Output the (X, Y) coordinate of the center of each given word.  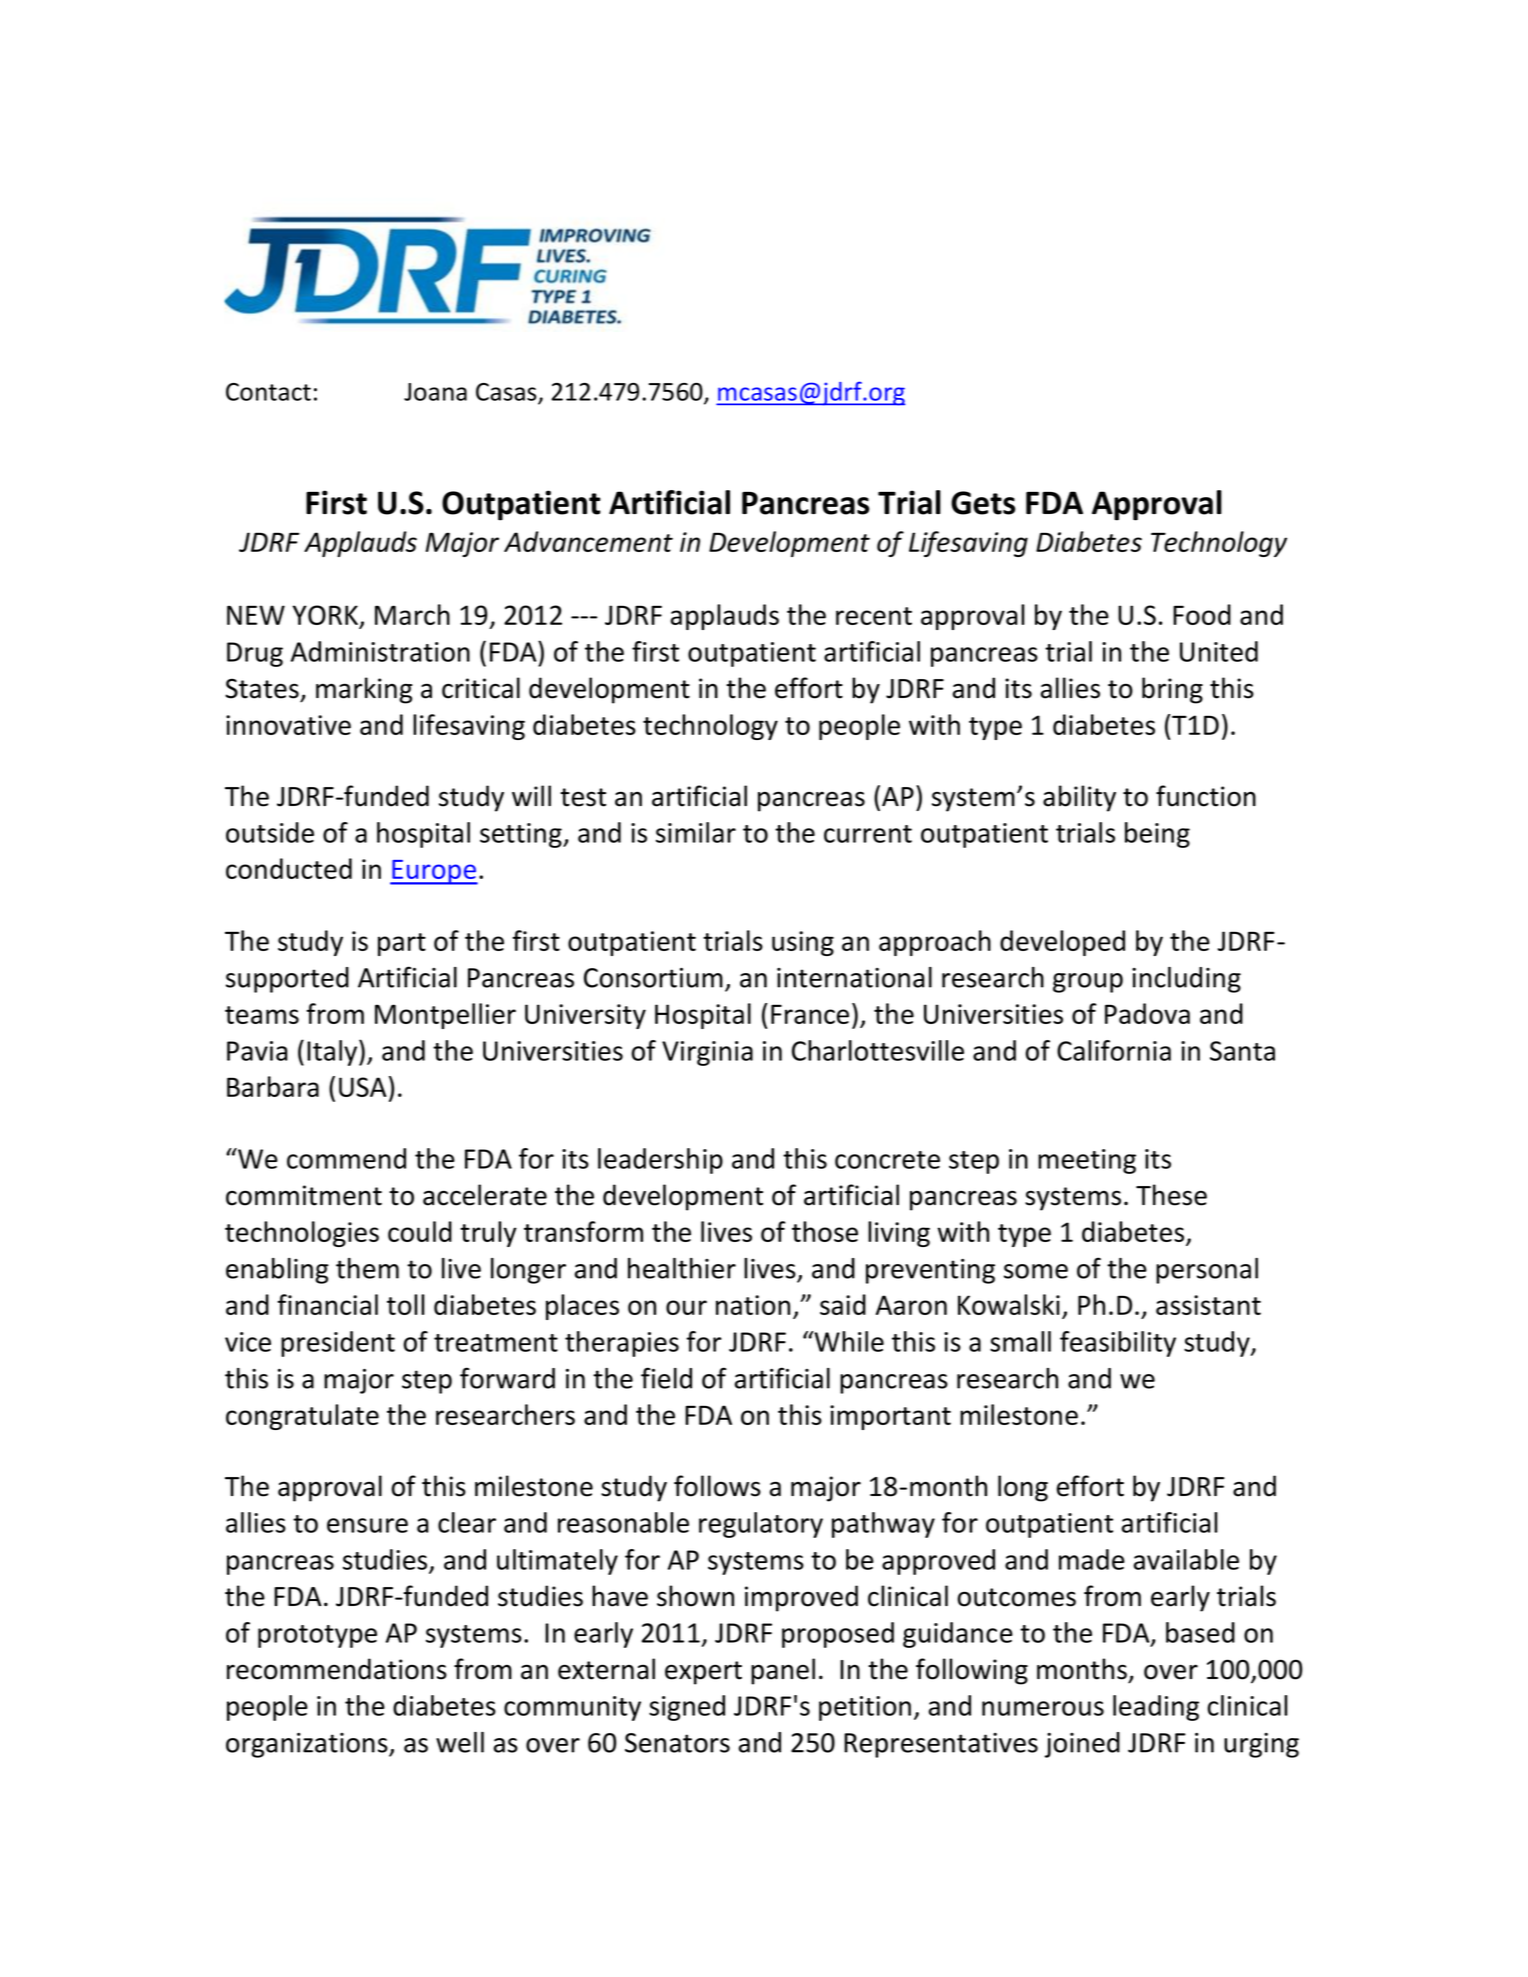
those (825, 1231)
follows (717, 1486)
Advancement (588, 541)
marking (364, 690)
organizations (308, 1745)
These (1171, 1195)
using (803, 943)
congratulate (302, 1417)
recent (874, 616)
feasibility (1118, 1344)
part (402, 944)
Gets (983, 503)
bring (1172, 690)
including (1186, 980)
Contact (268, 392)
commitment (304, 1195)
